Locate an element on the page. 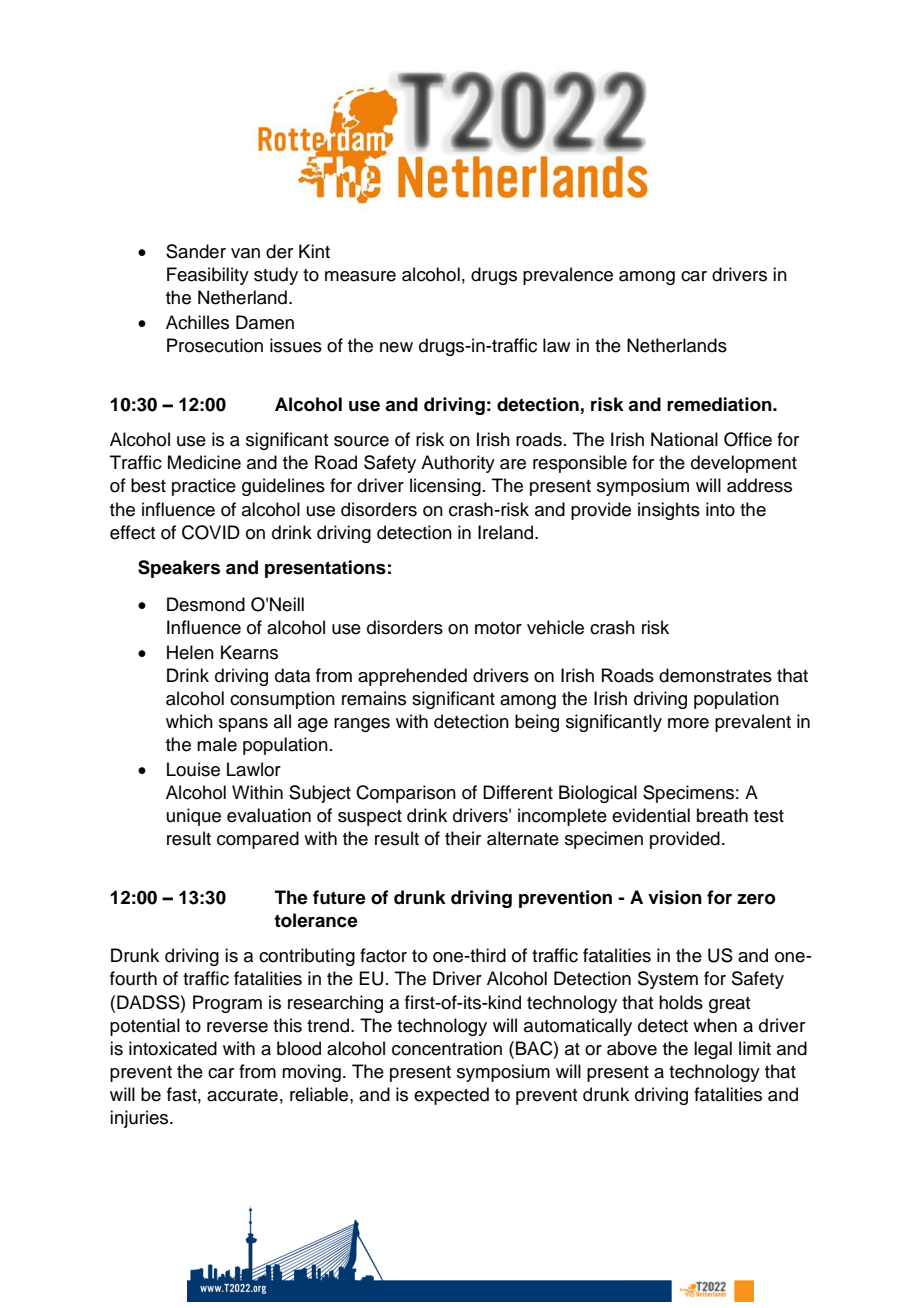  demonstrates is located at coordinates (715, 675).
